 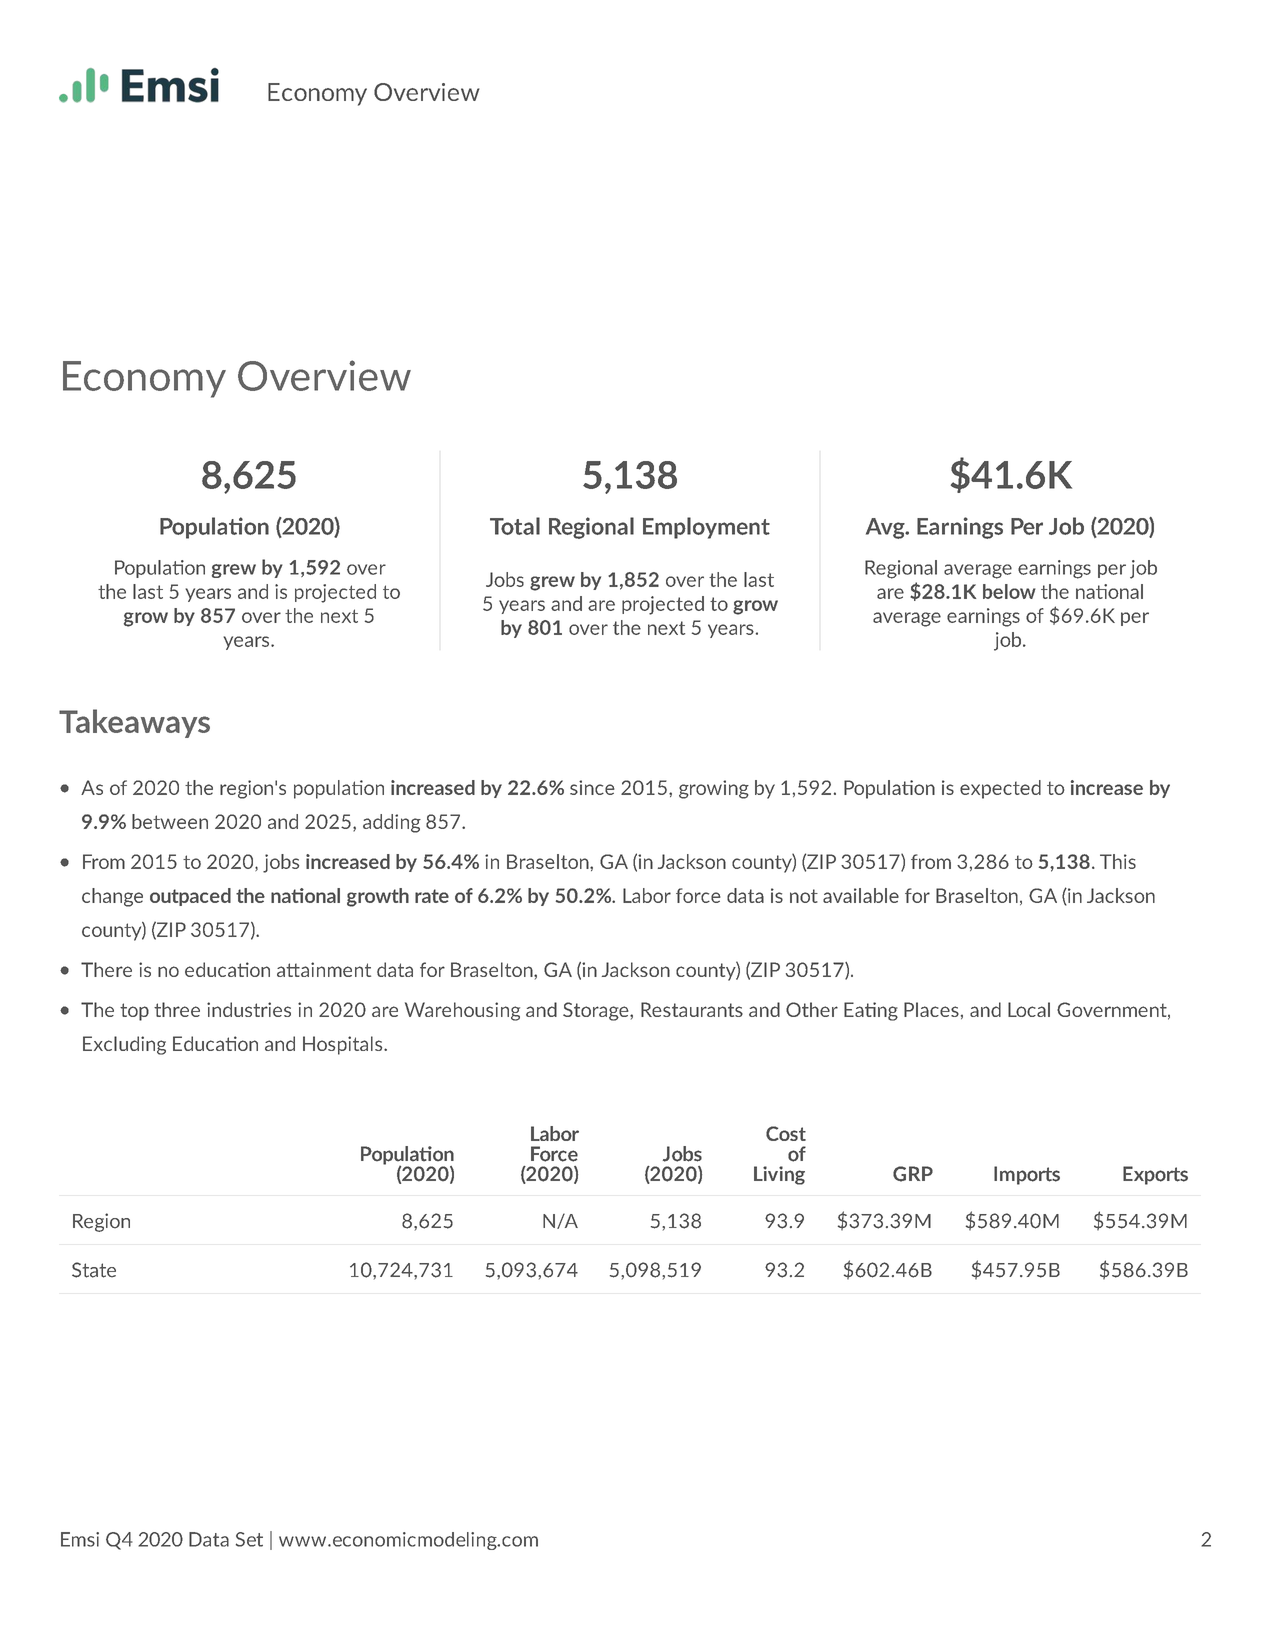 I want to click on between, so click(x=170, y=821).
